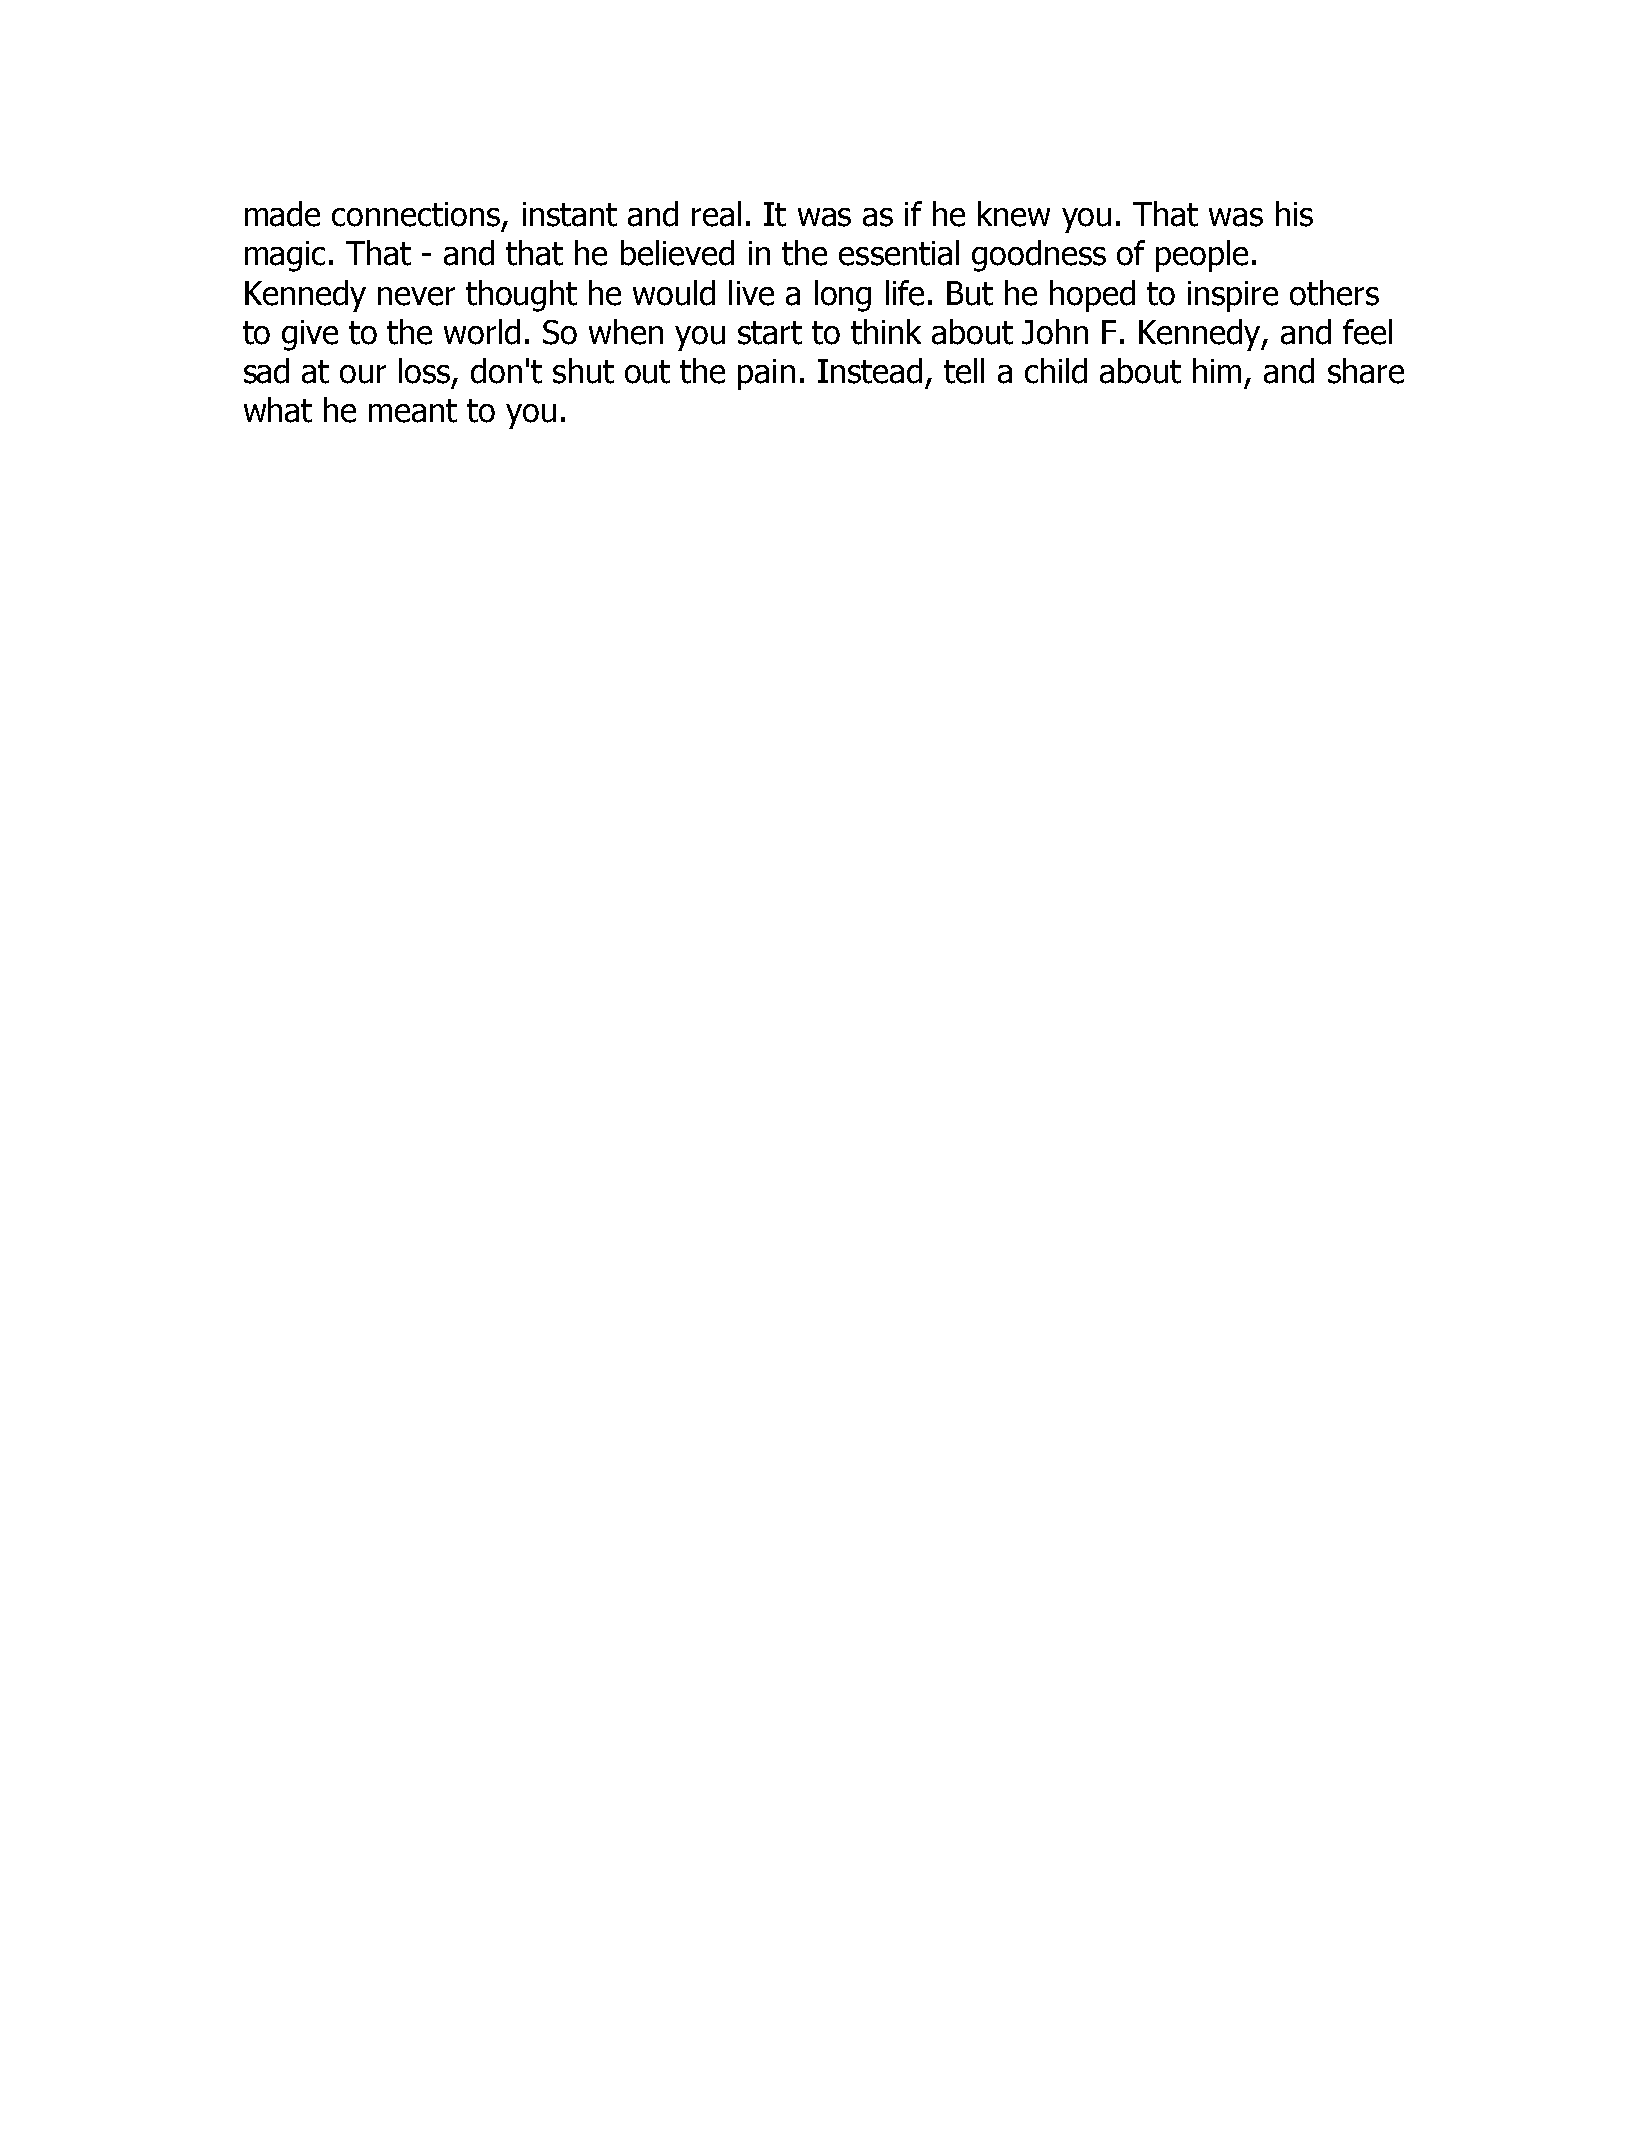 The image size is (1650, 2135). Describe the element at coordinates (1217, 370) in the document. I see `him` at that location.
